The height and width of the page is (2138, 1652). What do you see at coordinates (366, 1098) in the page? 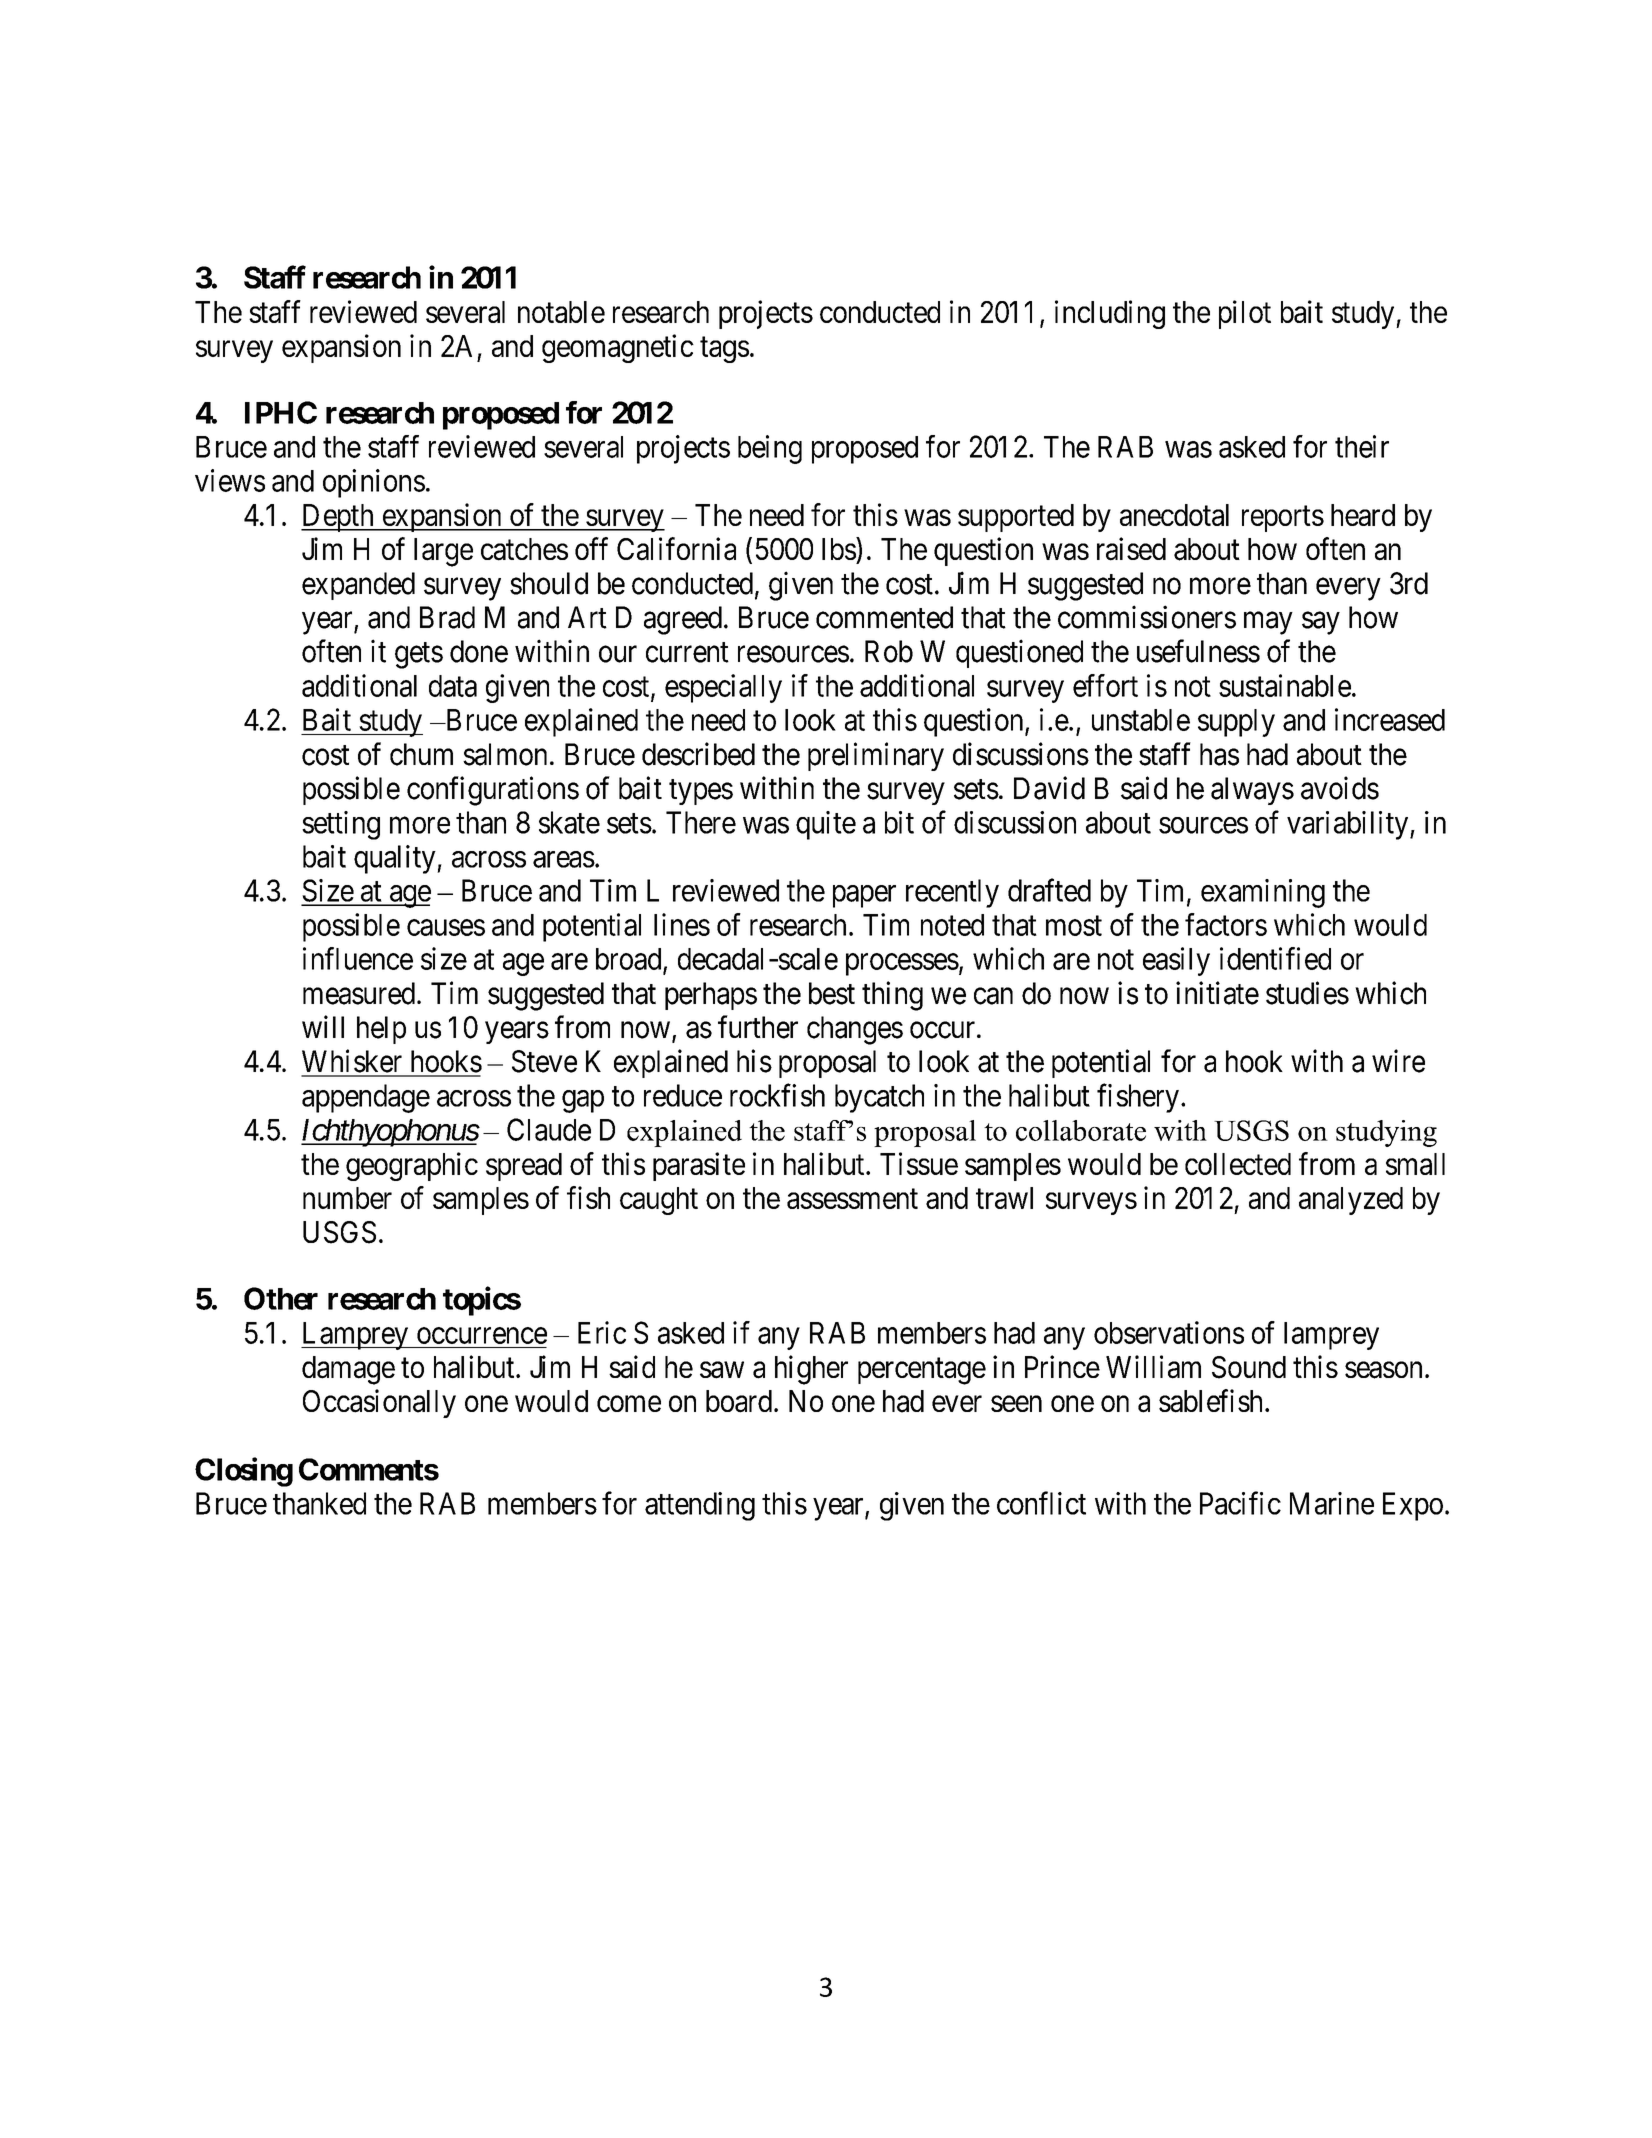
I see `appendage` at bounding box center [366, 1098].
